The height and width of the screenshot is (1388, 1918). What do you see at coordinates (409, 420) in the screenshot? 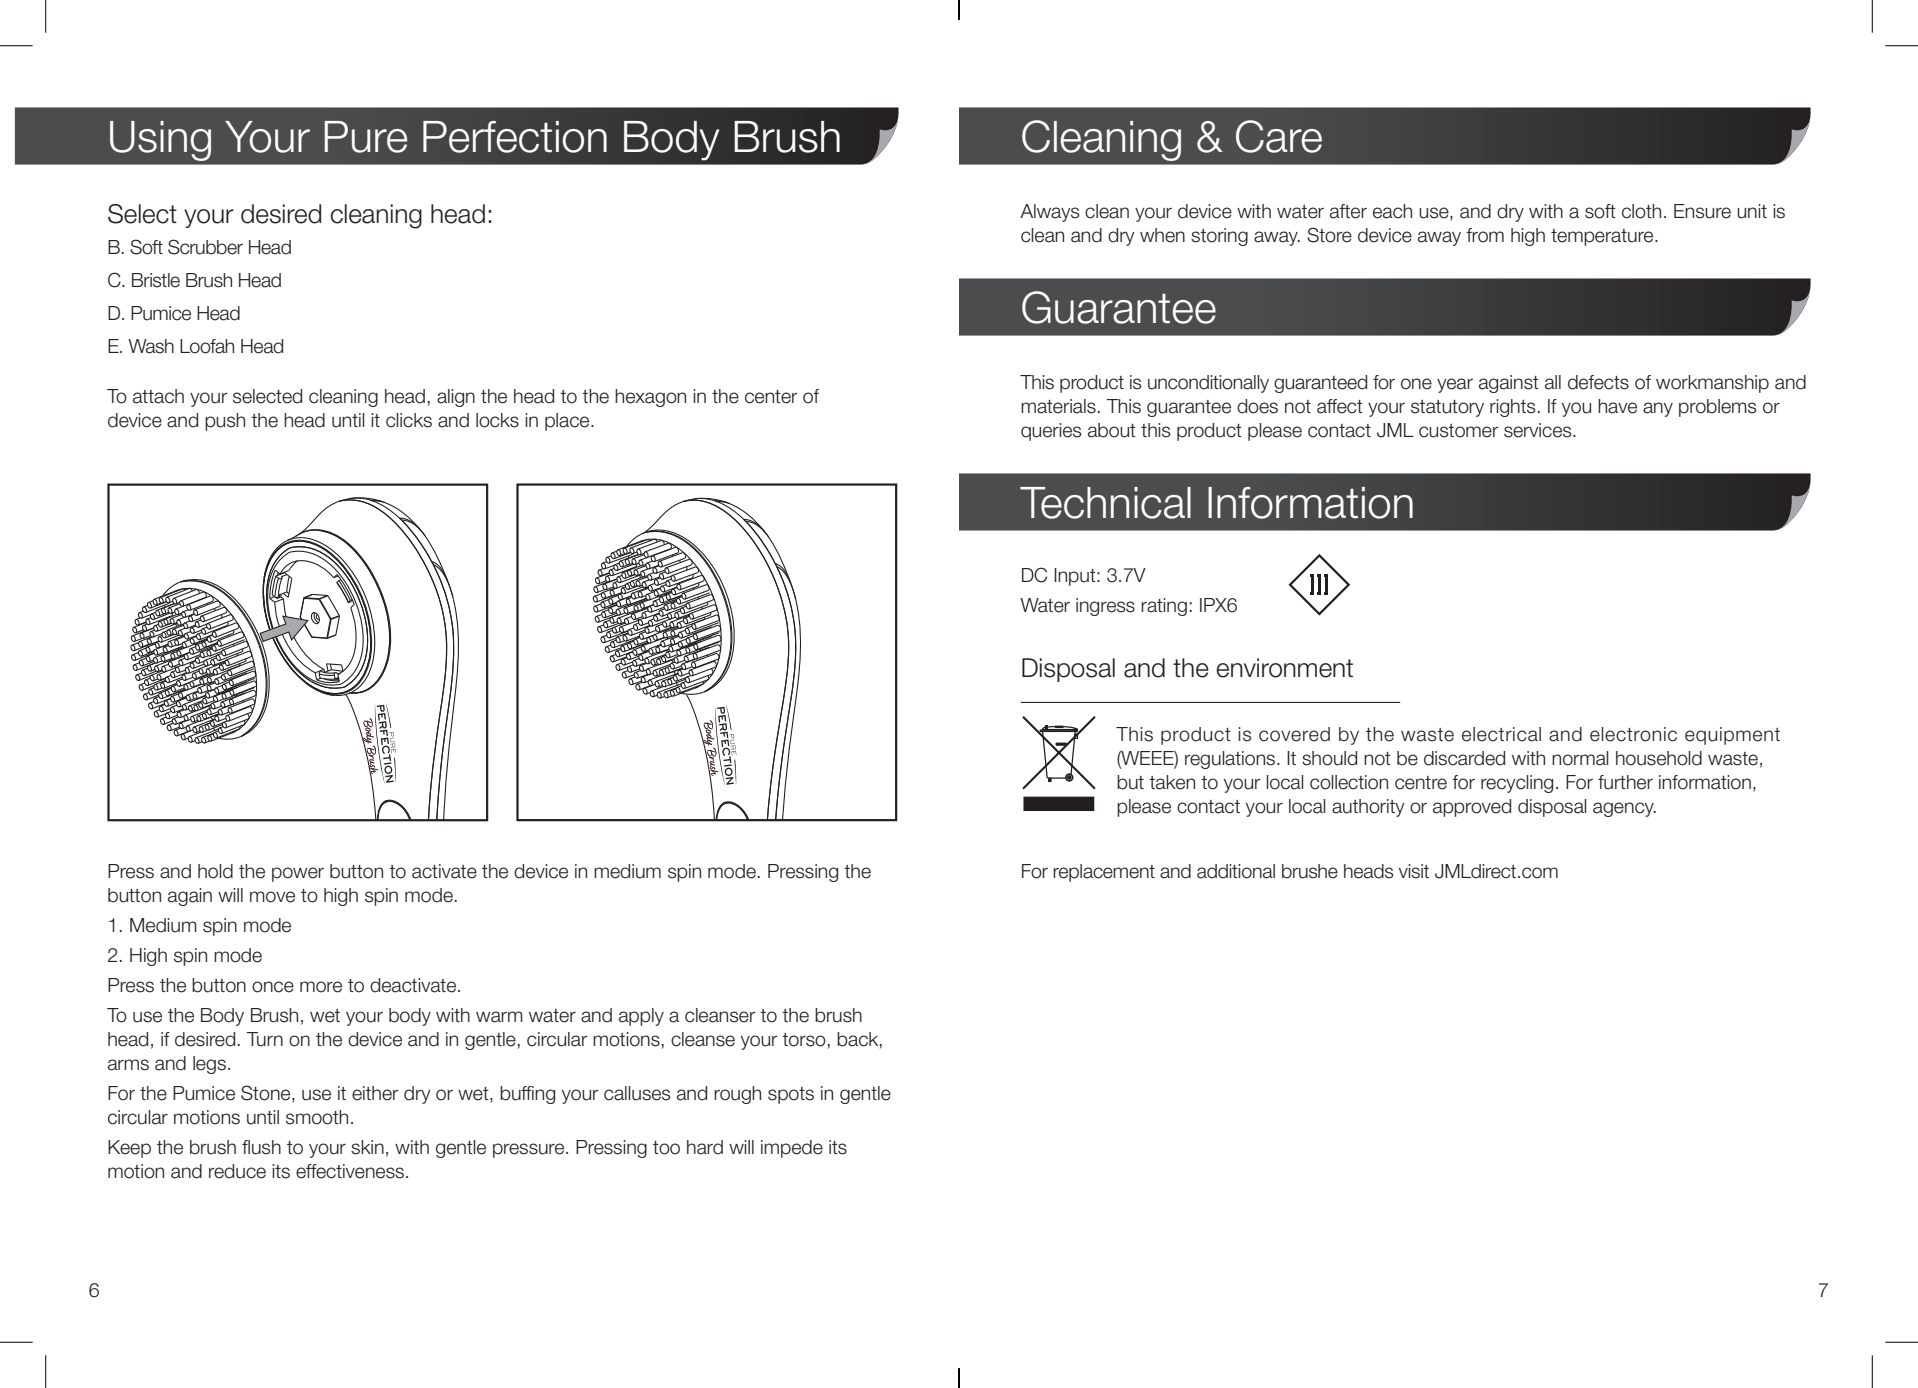
I see `clicks` at bounding box center [409, 420].
